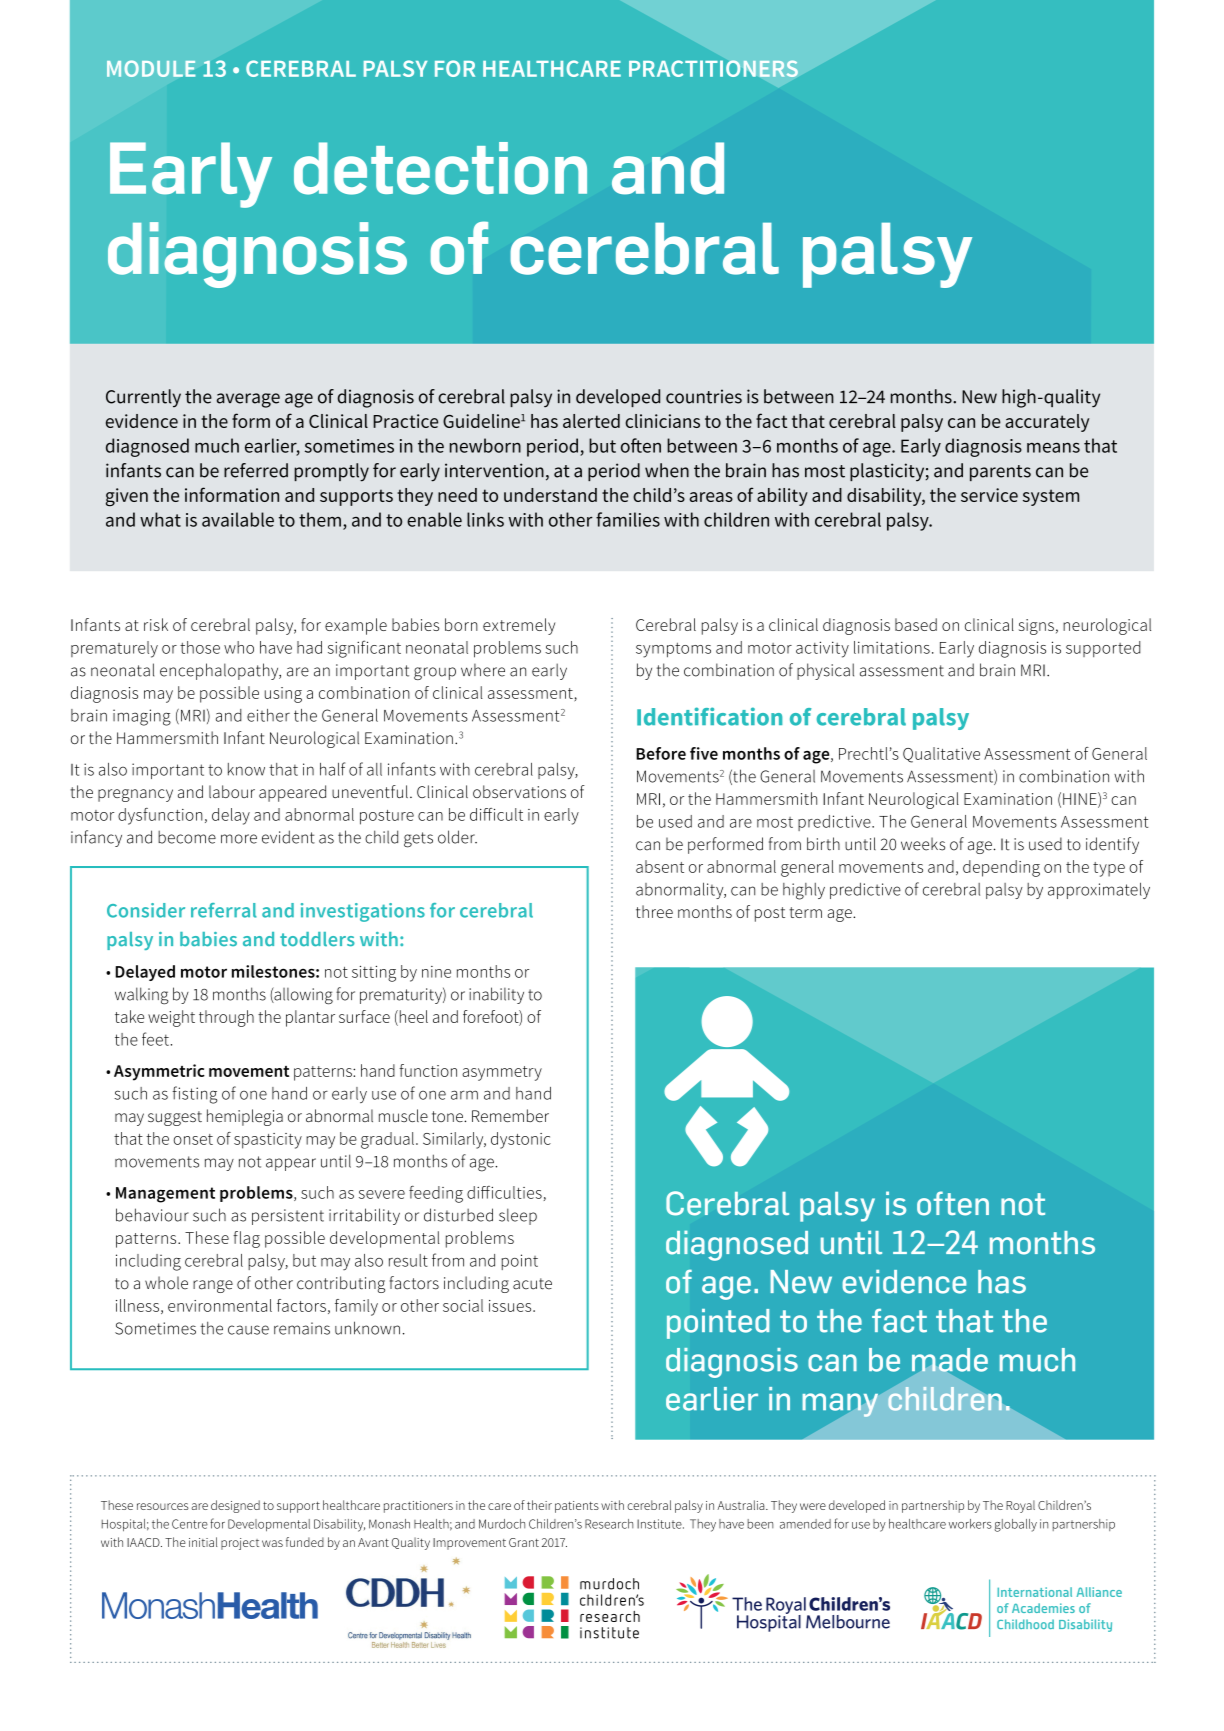 This screenshot has width=1224, height=1731. I want to click on approximately, so click(1099, 890).
